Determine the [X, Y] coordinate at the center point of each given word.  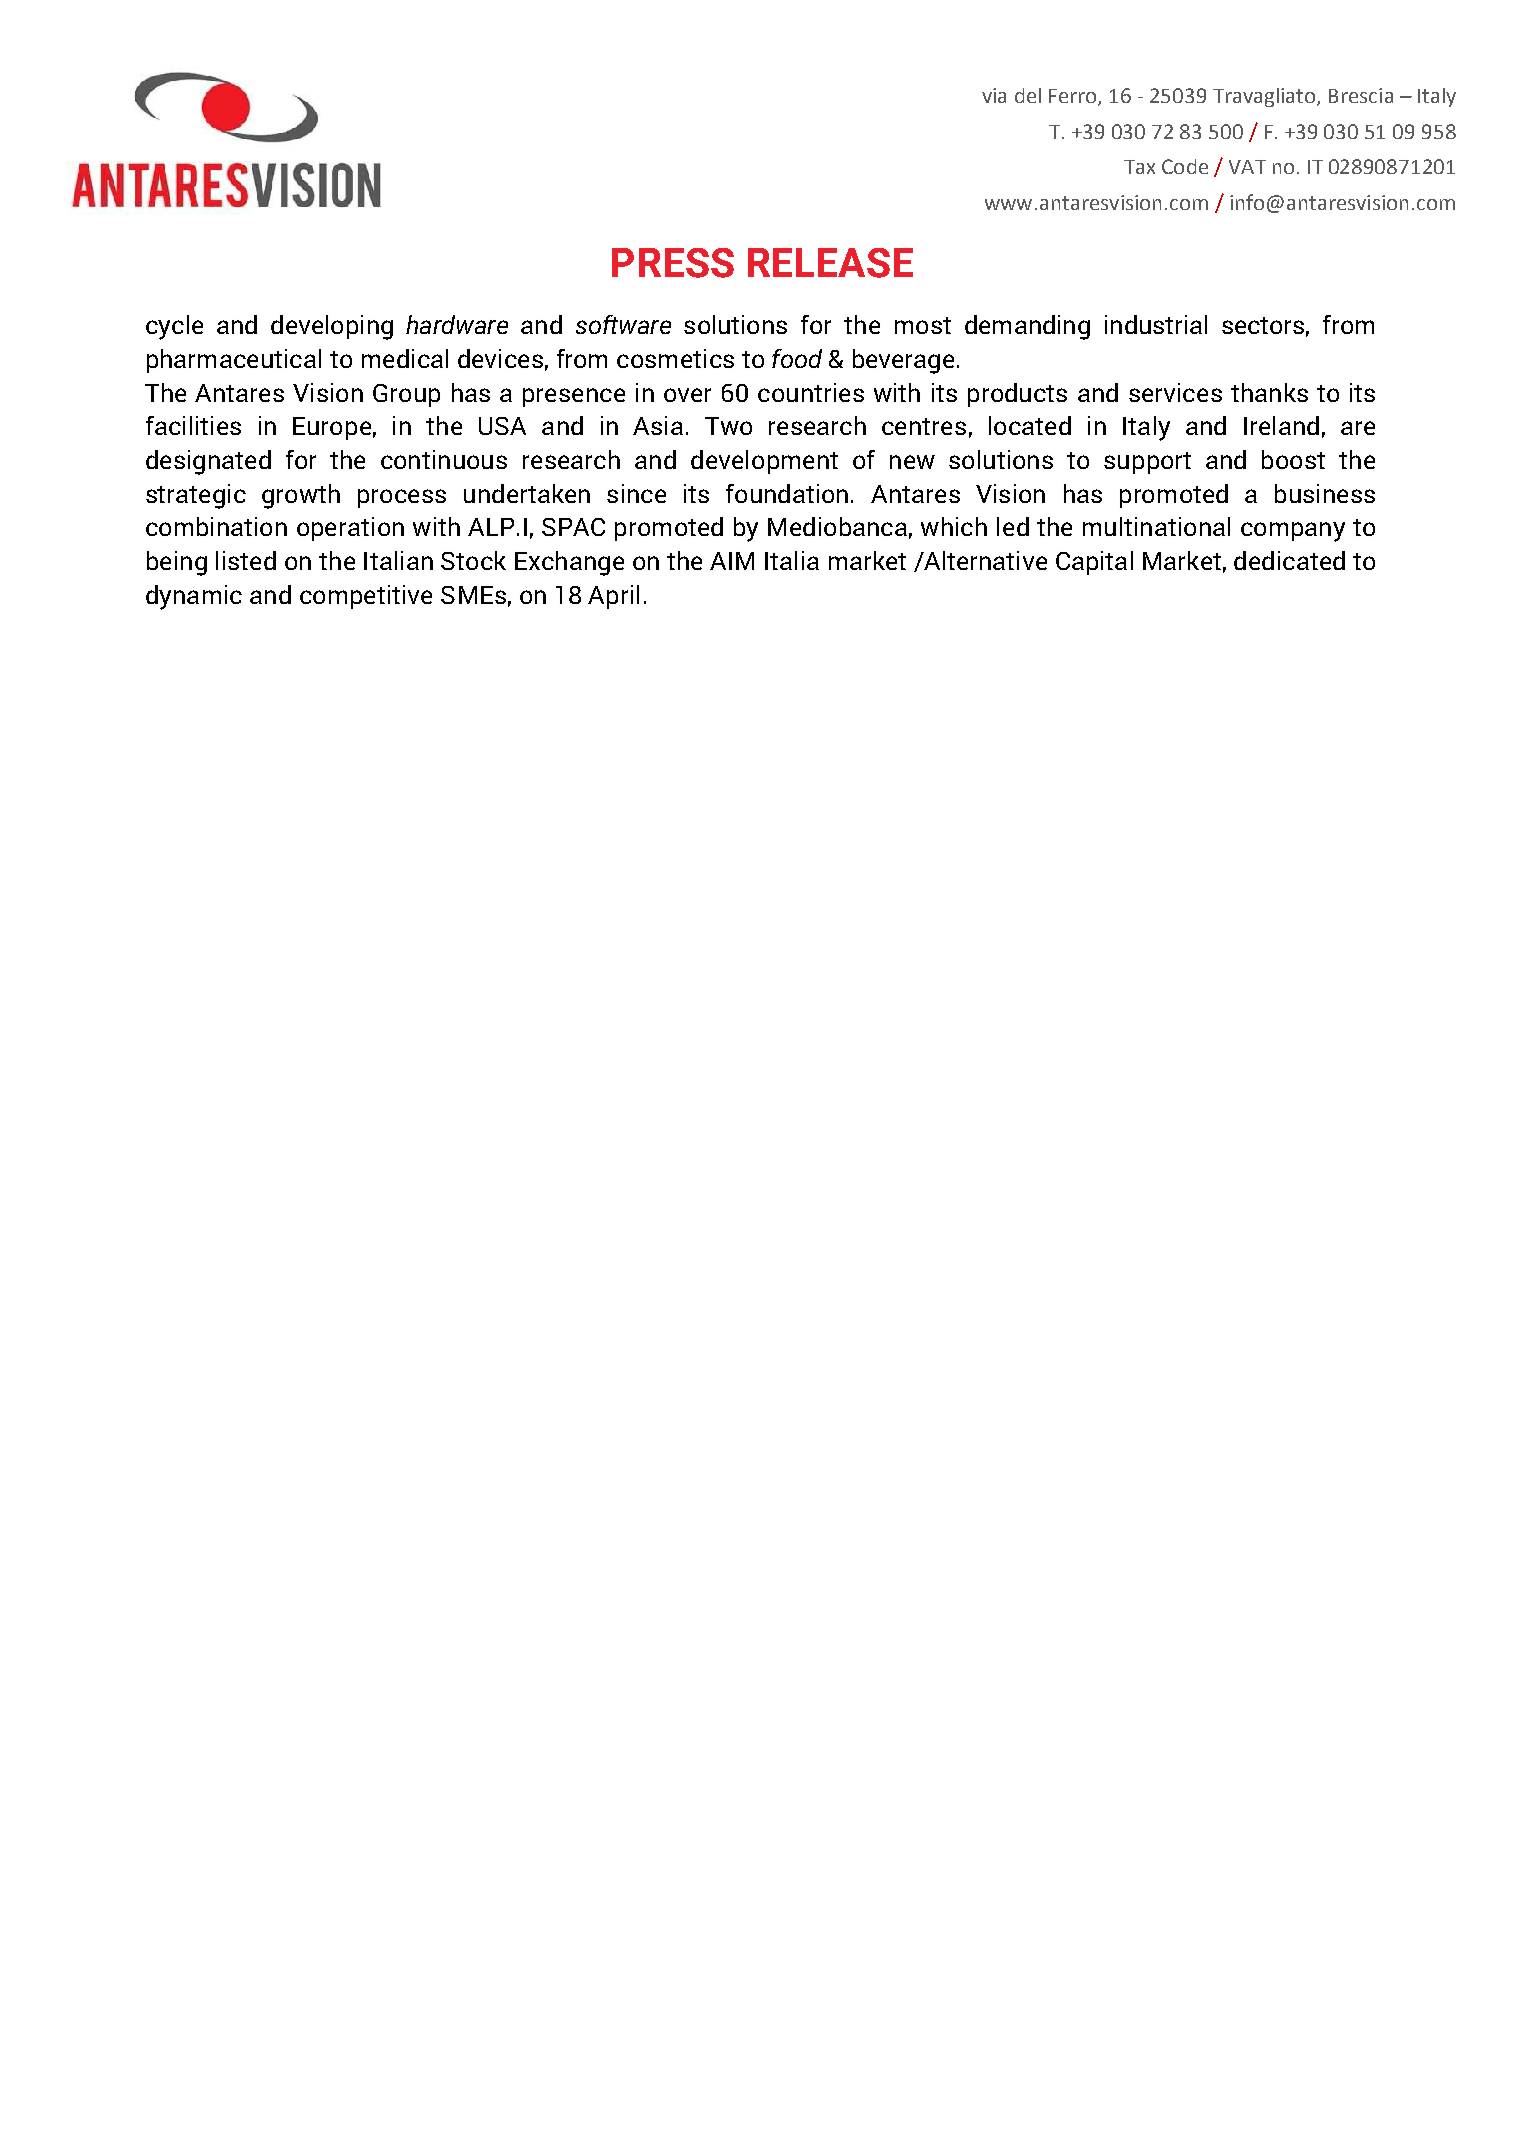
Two [728, 426]
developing [332, 327]
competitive [366, 597]
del [1028, 95]
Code [1185, 166]
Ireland [1281, 425]
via [994, 95]
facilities [193, 425]
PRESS [673, 263]
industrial [1156, 324]
